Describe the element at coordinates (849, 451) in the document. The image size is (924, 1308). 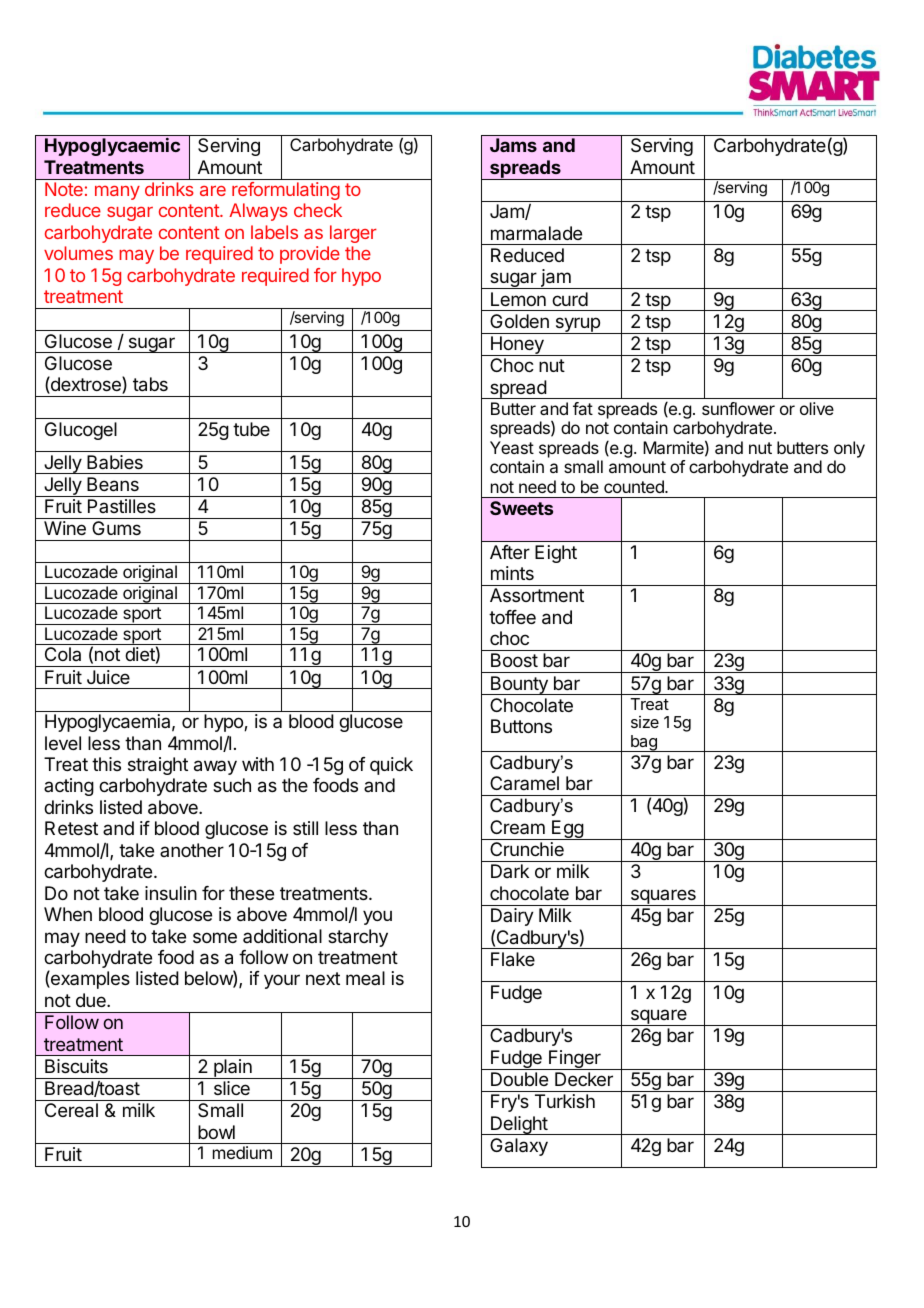
I see `only` at that location.
